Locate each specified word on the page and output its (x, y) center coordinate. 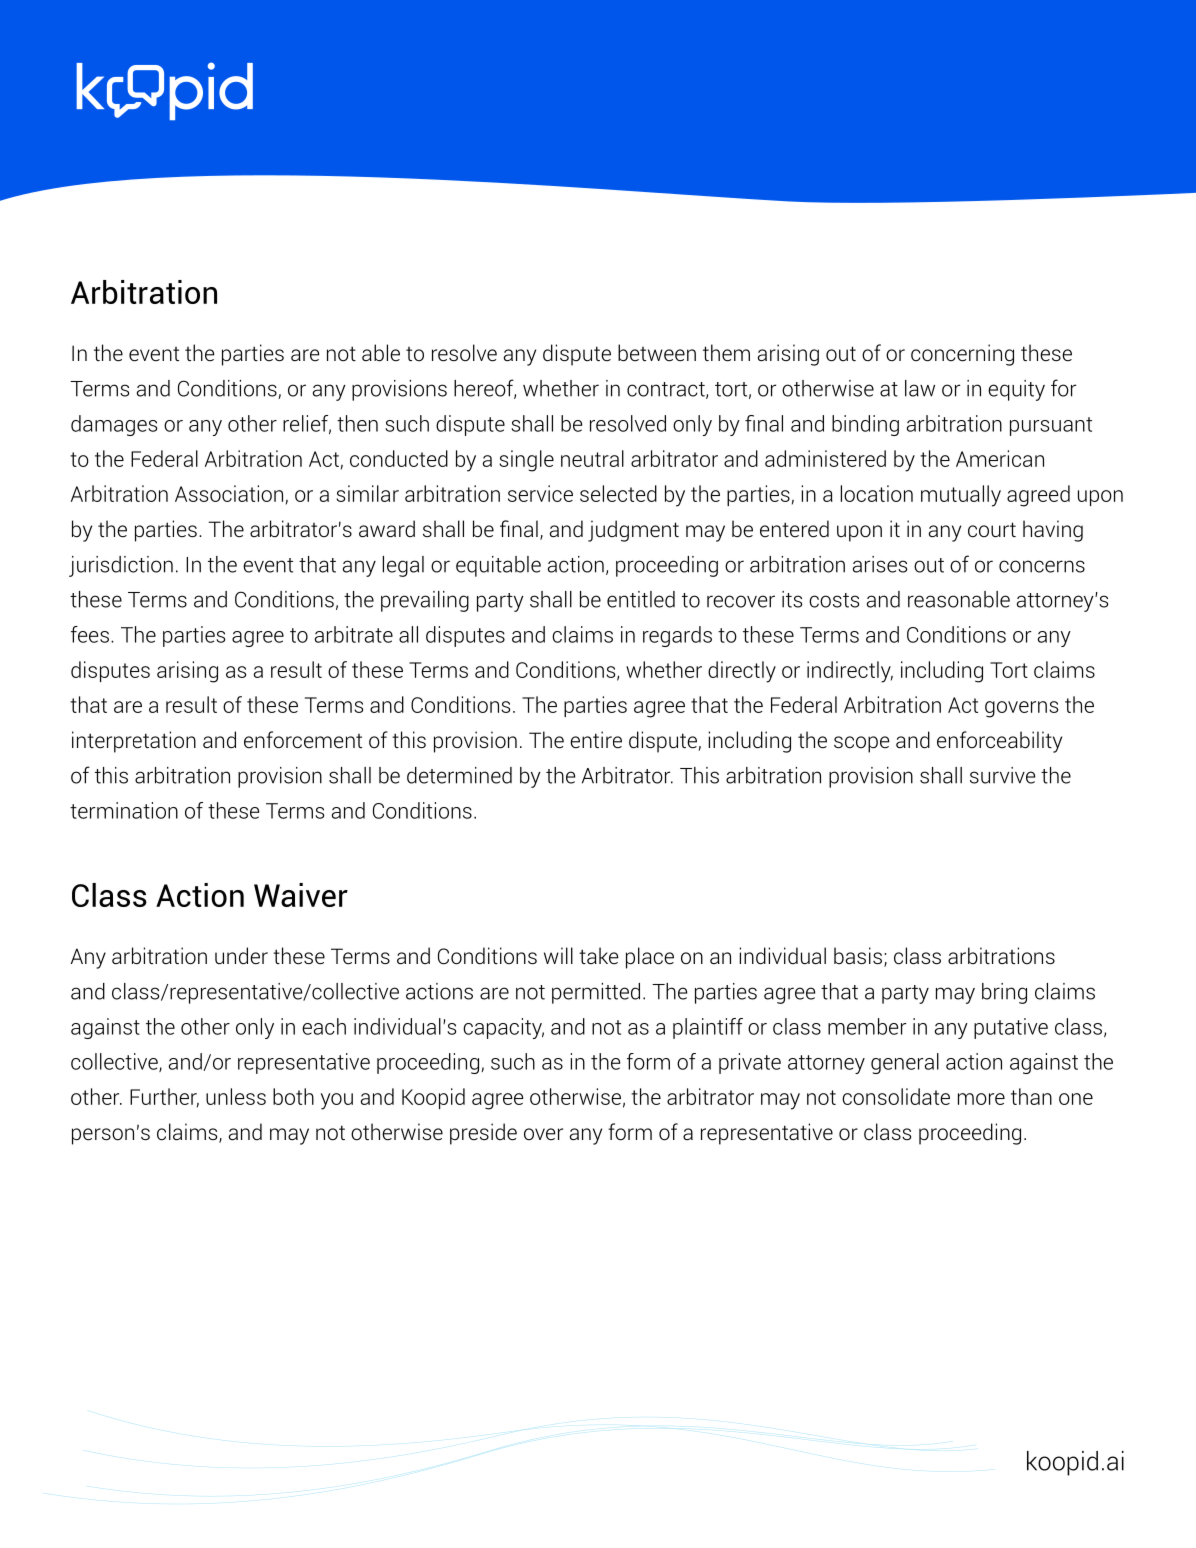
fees (90, 634)
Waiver (301, 895)
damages (114, 425)
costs (834, 600)
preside (483, 1134)
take (598, 955)
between (657, 353)
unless (236, 1096)
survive (1002, 775)
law (920, 388)
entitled (641, 599)
